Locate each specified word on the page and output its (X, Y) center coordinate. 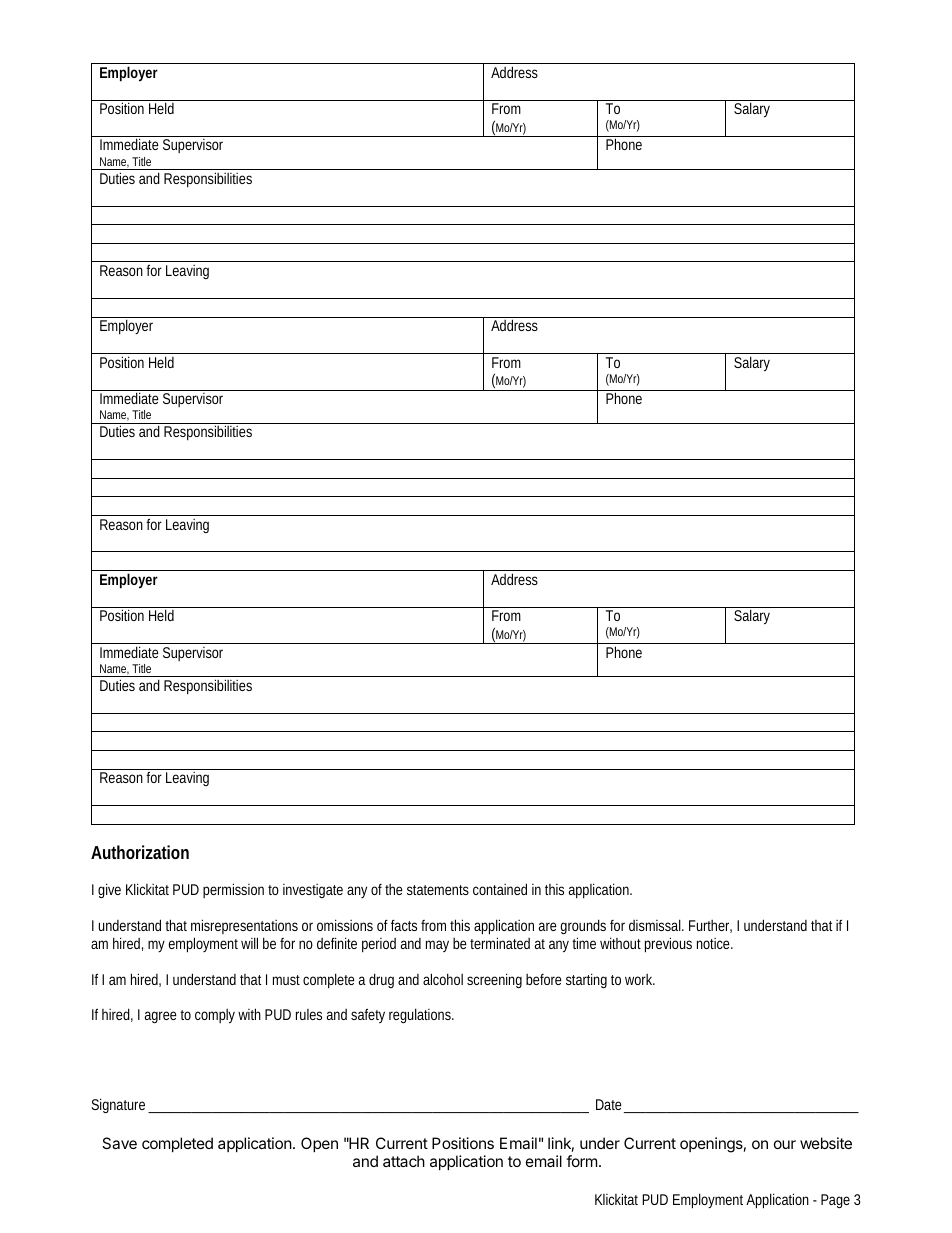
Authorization (140, 852)
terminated (500, 943)
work (640, 979)
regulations (421, 1015)
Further (710, 926)
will (249, 943)
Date (610, 1106)
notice (715, 943)
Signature (120, 1105)
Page (835, 1201)
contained (500, 889)
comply (215, 1016)
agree (161, 1017)
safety (368, 1016)
